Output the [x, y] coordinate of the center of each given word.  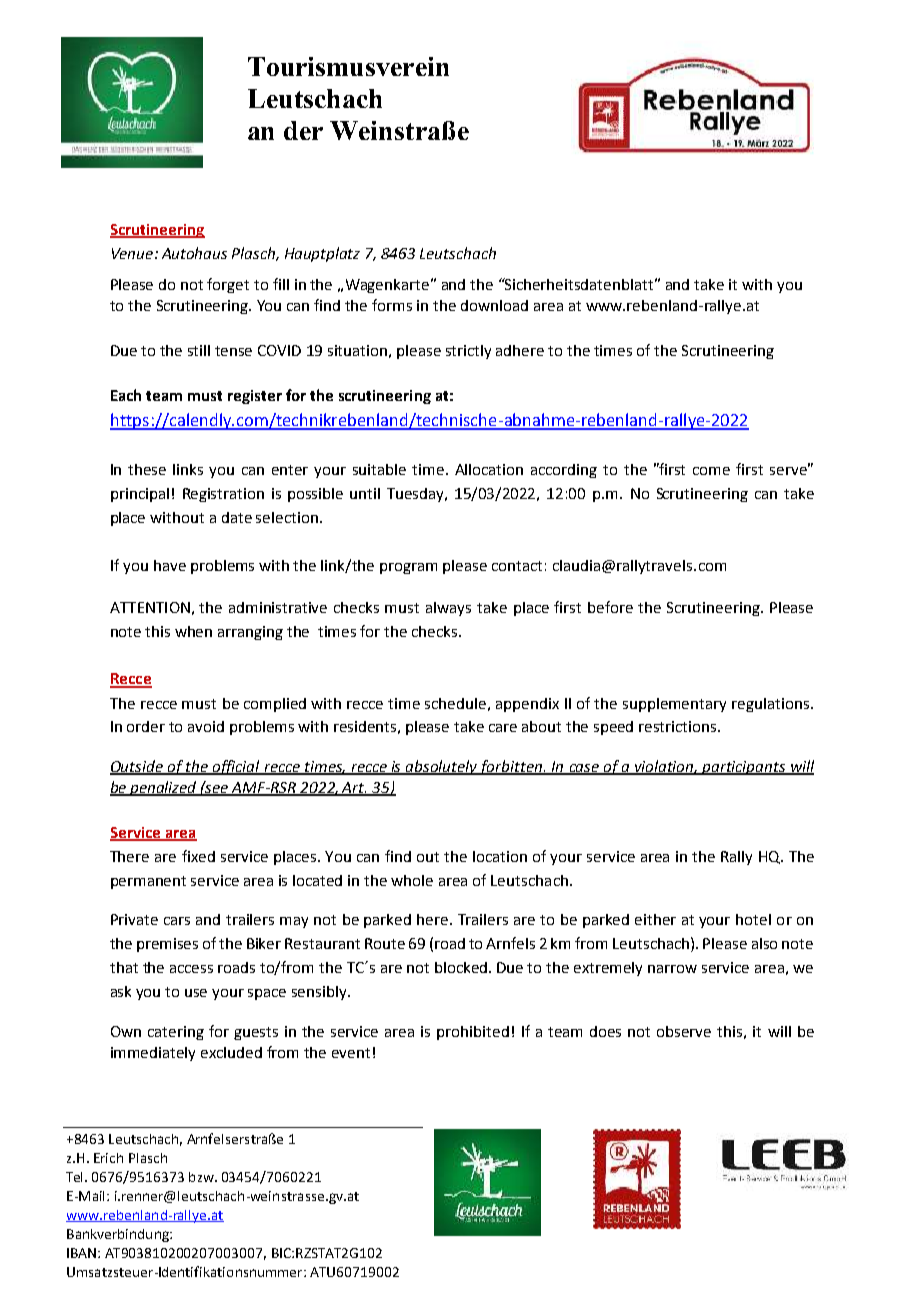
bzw [202, 1177]
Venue [134, 253]
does [605, 1031]
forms [392, 305]
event [351, 1053]
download [494, 305]
